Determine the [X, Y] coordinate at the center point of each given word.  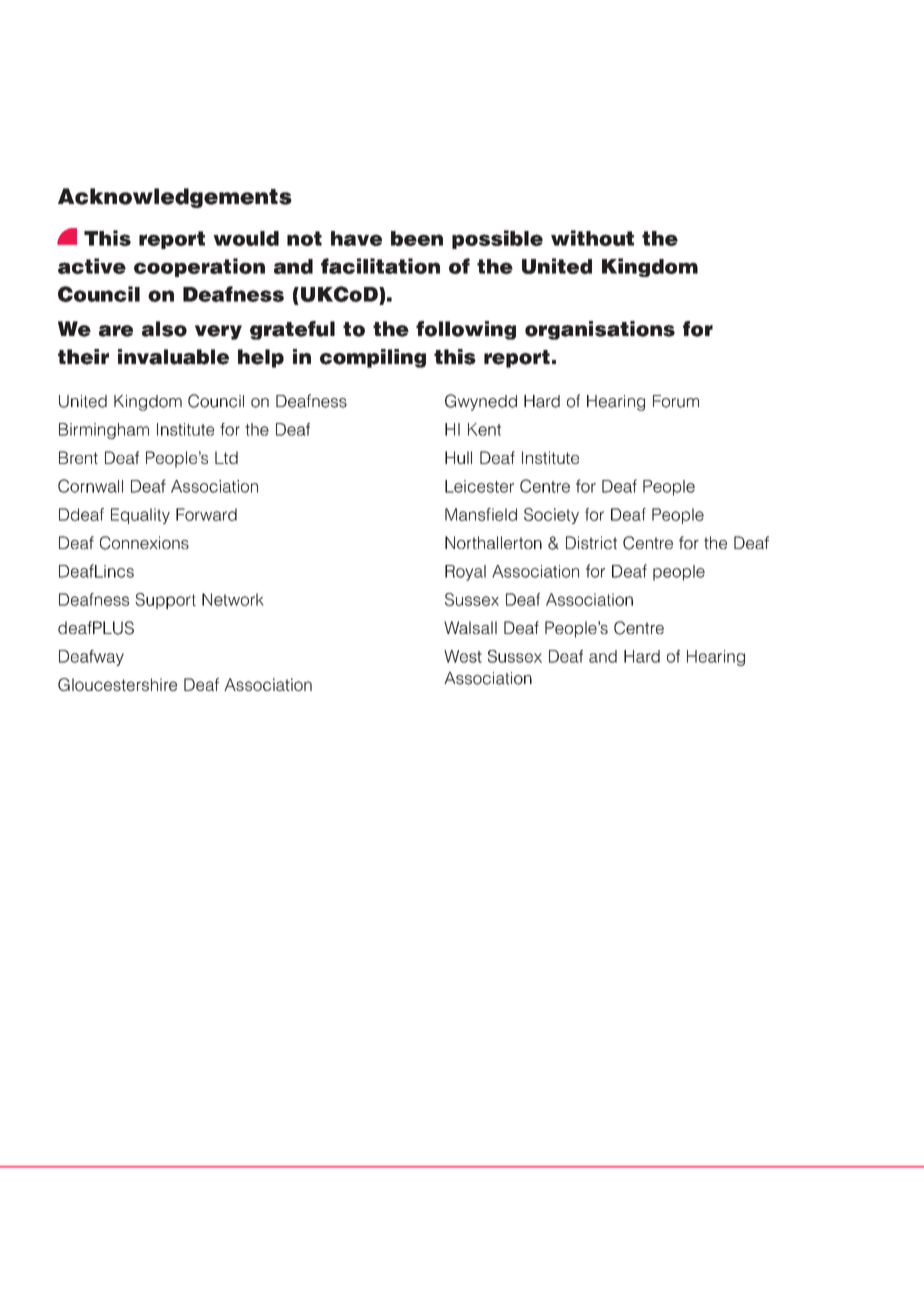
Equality [140, 516]
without [592, 238]
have [356, 238]
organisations [600, 330]
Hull [458, 457]
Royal [465, 573]
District [591, 542]
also [164, 329]
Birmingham [104, 431]
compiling [373, 358]
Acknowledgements [175, 198]
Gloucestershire [117, 684]
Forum [676, 401]
